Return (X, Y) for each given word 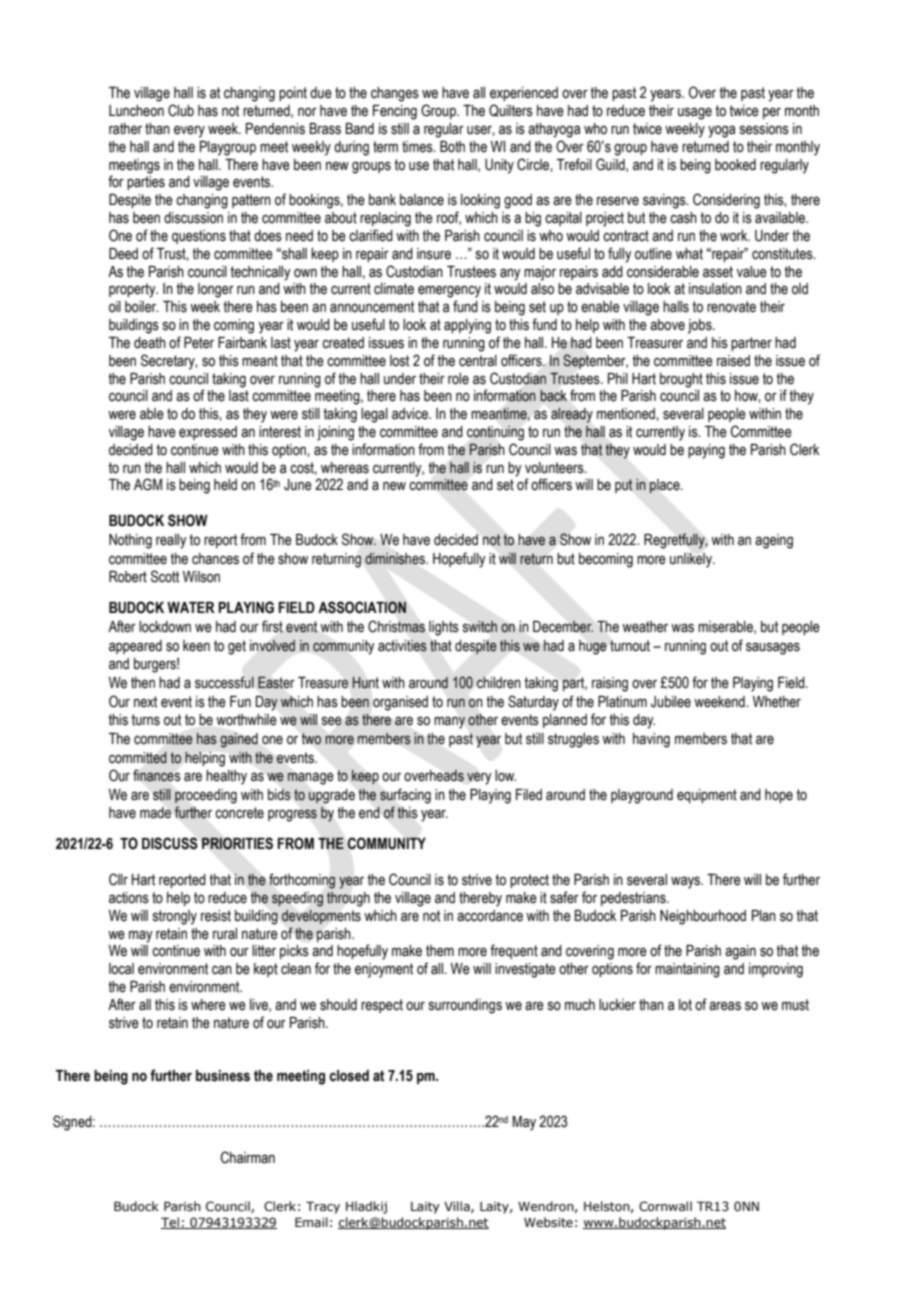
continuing (495, 433)
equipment (707, 796)
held (225, 485)
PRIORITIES (237, 843)
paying (706, 451)
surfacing (405, 796)
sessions (764, 129)
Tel (171, 1223)
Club (181, 110)
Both (452, 147)
